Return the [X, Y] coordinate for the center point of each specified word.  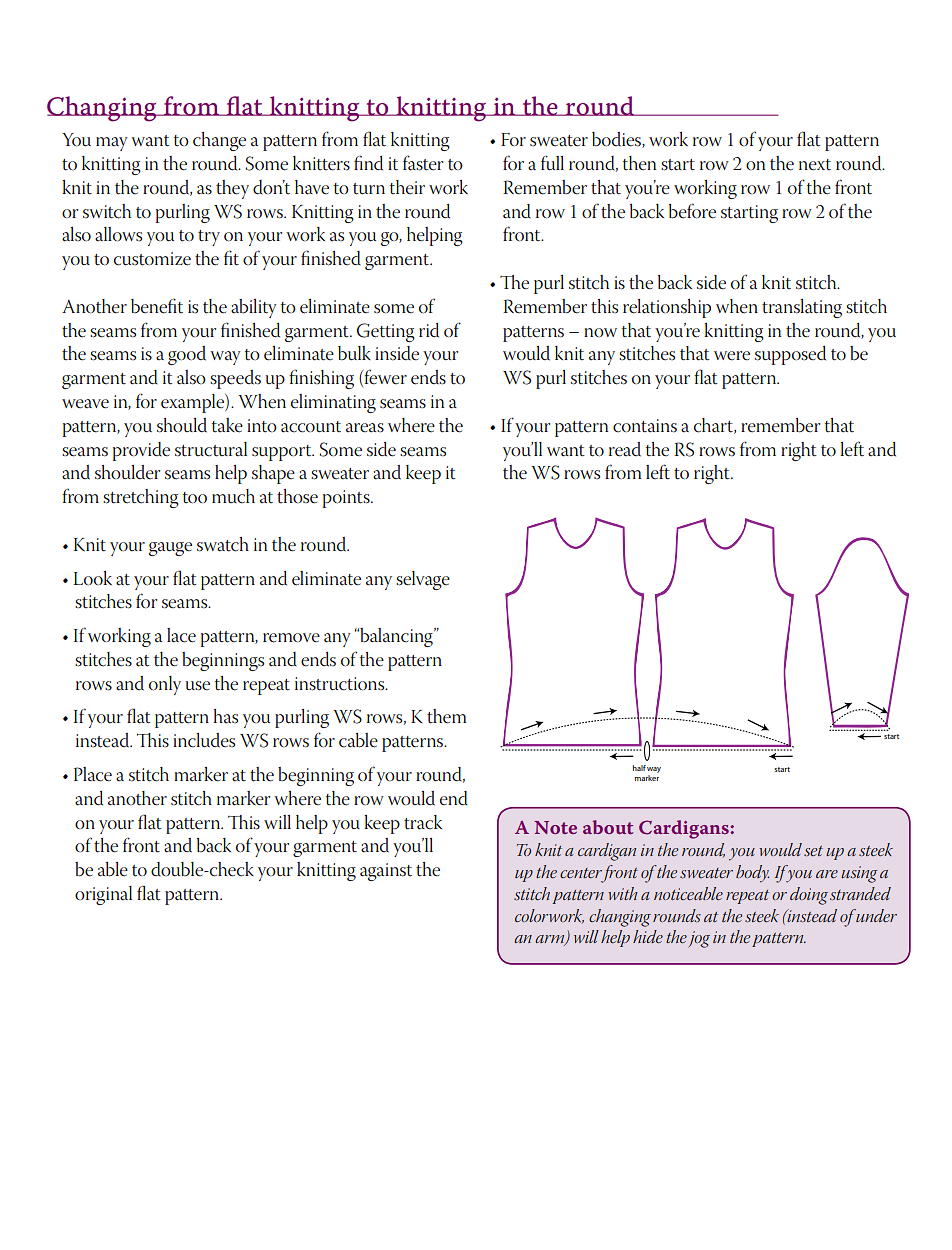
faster [423, 163]
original [103, 895]
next [815, 165]
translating [802, 308]
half [639, 768]
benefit [157, 306]
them [447, 716]
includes [204, 740]
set [813, 851]
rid [429, 330]
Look [92, 578]
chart [714, 426]
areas [365, 428]
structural [211, 449]
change [219, 141]
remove [291, 638]
